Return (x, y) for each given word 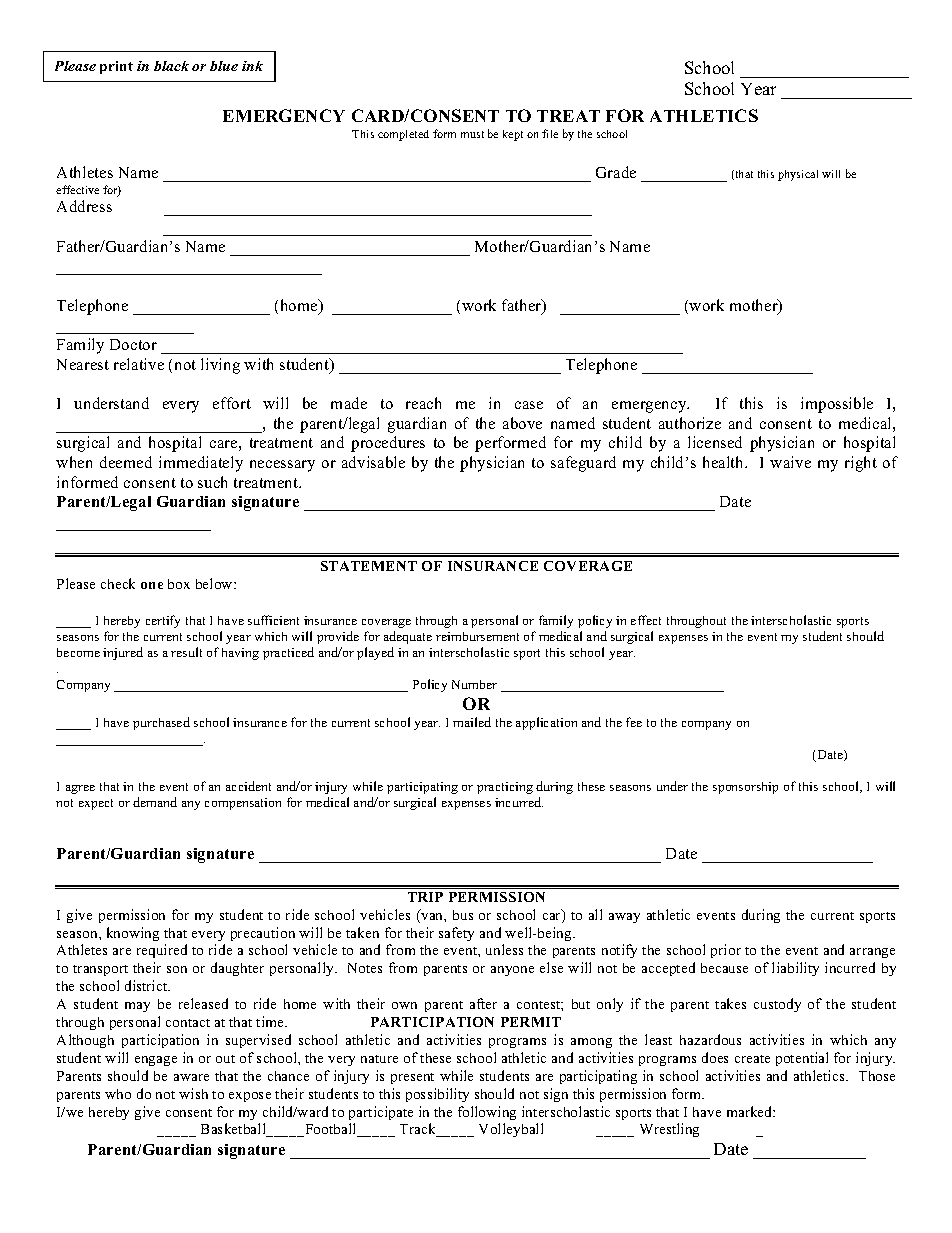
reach (423, 403)
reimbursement (477, 636)
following (487, 1113)
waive (790, 462)
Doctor (133, 344)
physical (798, 175)
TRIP (425, 897)
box (179, 584)
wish (193, 1093)
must (472, 134)
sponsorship (745, 788)
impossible (837, 405)
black (171, 66)
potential (802, 1059)
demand (155, 802)
